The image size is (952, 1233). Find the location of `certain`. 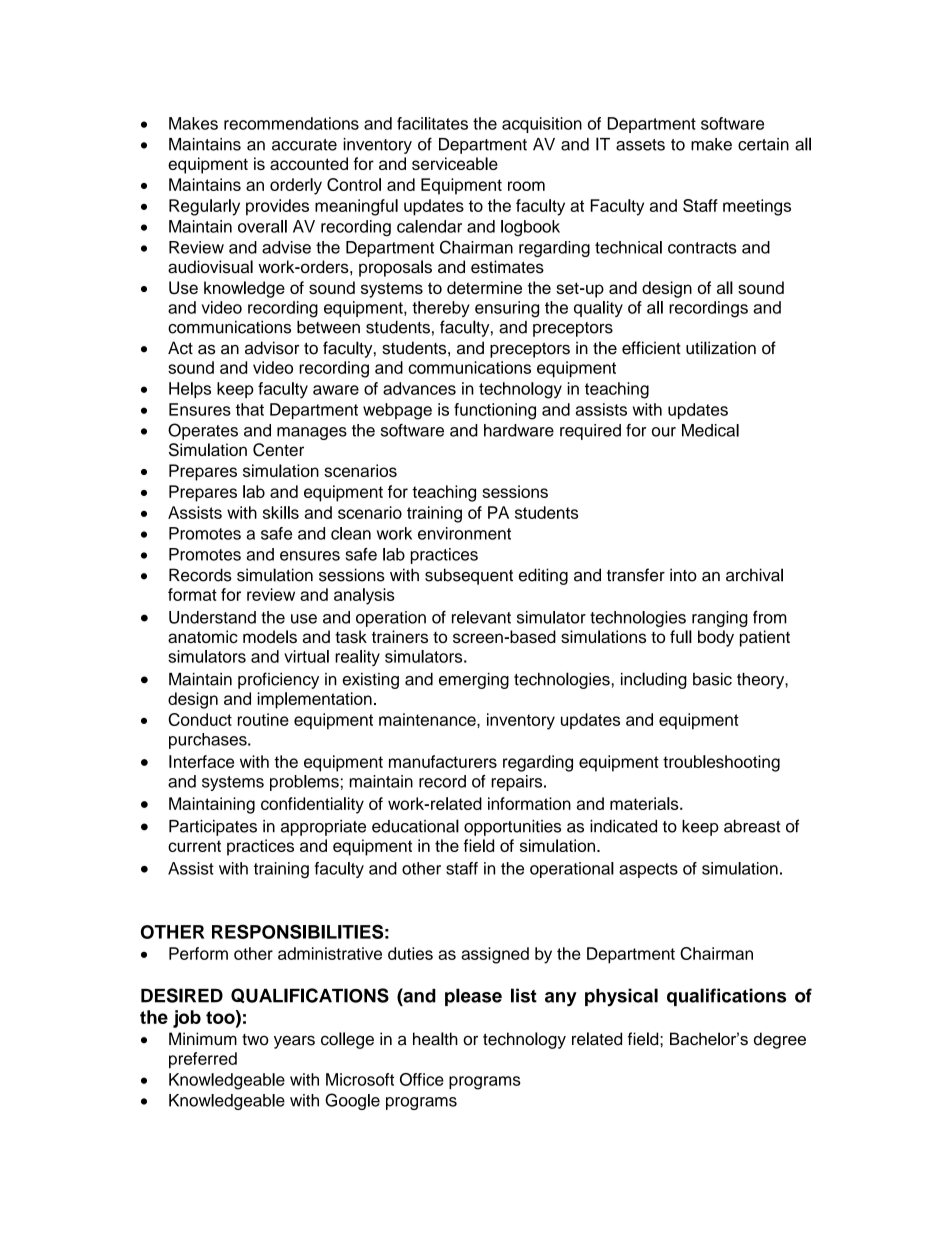

certain is located at coordinates (763, 144).
